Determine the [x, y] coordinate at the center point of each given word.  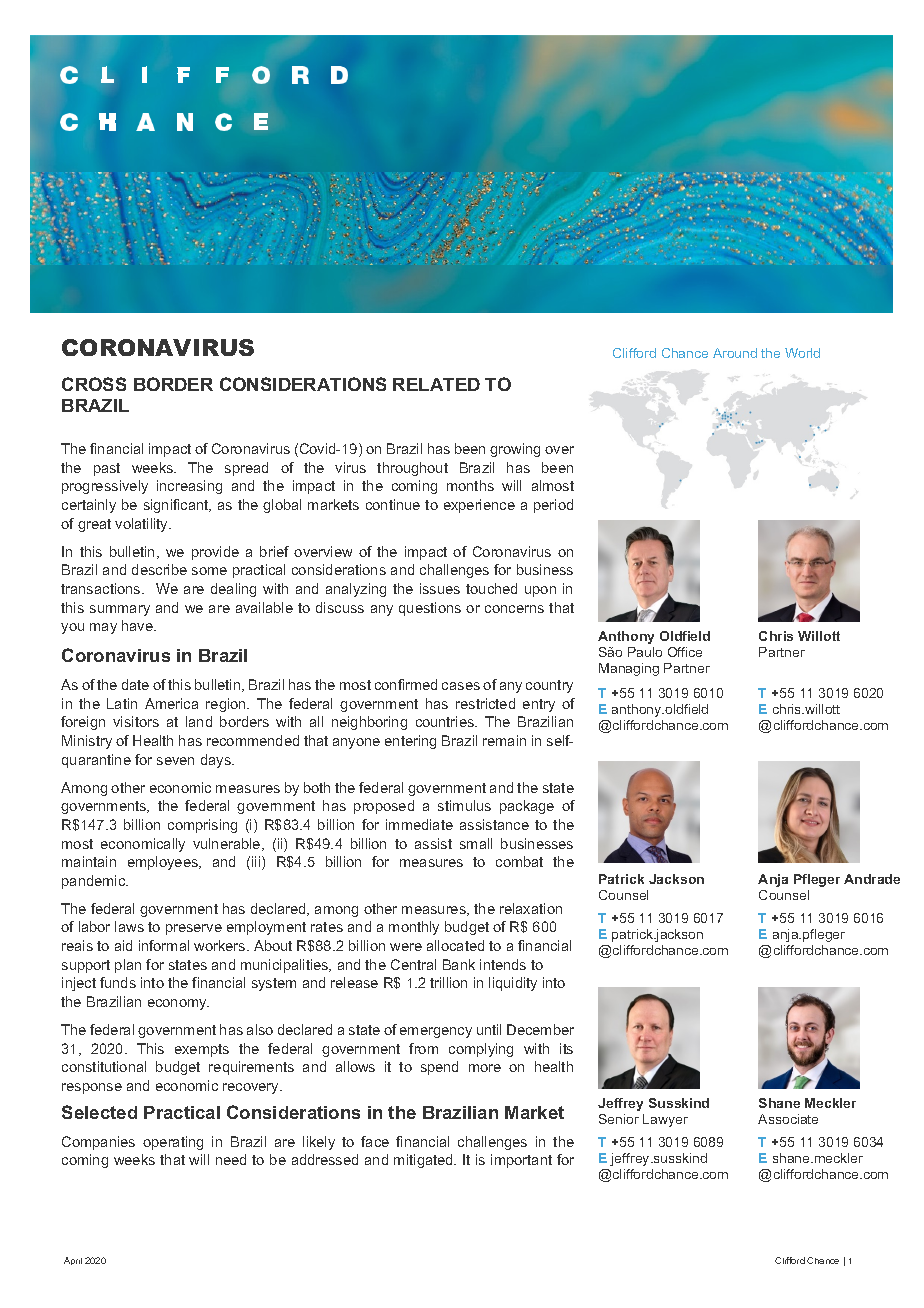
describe [159, 569]
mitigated [424, 1161]
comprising [202, 826]
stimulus [464, 805]
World [802, 353]
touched [491, 588]
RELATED [436, 384]
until [489, 1029]
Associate [788, 1119]
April [73, 1261]
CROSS [94, 384]
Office [685, 652]
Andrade [872, 879]
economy [178, 1004]
